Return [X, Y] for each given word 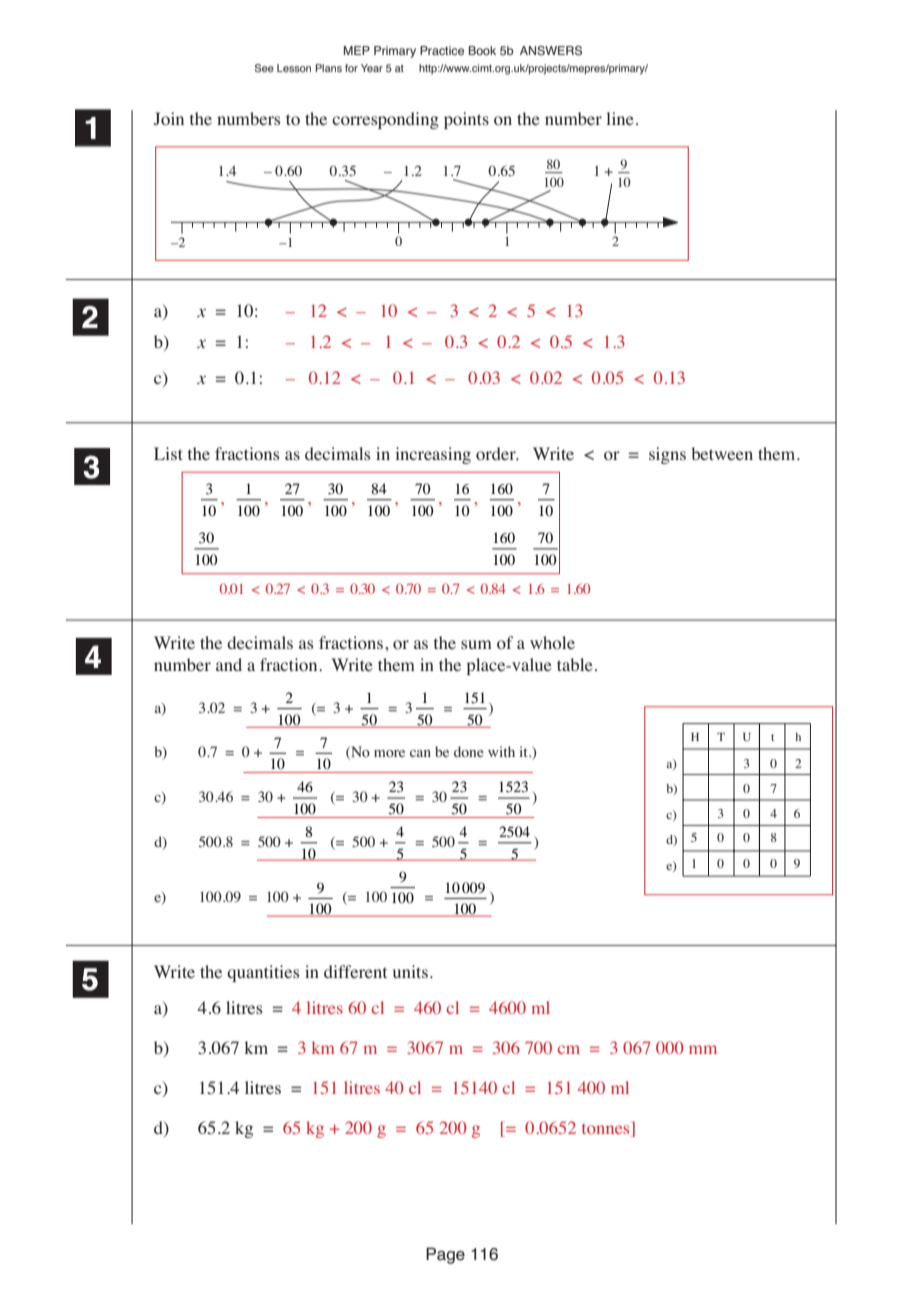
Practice [442, 50]
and [229, 664]
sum [476, 644]
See [264, 68]
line [620, 118]
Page [445, 1255]
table [575, 664]
